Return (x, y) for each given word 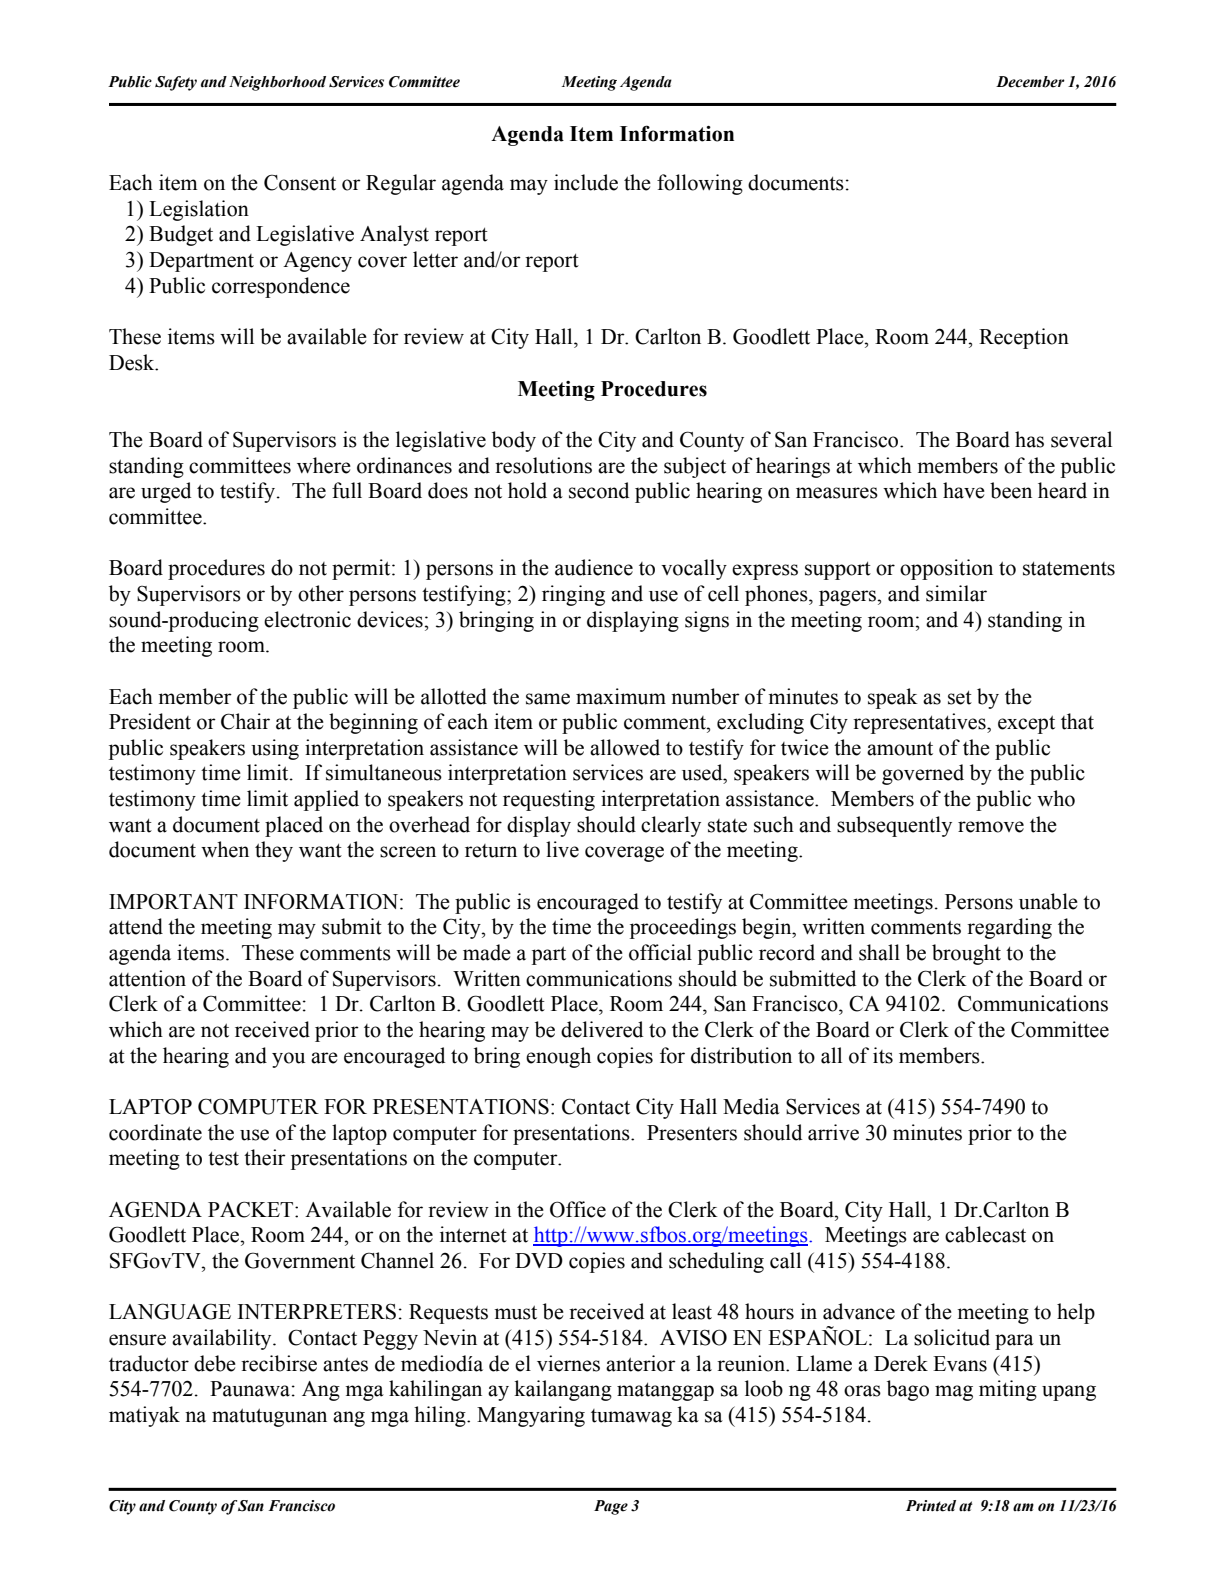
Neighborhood (277, 83)
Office (578, 1209)
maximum (621, 696)
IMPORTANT (173, 901)
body (514, 441)
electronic (307, 619)
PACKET (252, 1209)
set (960, 698)
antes (345, 1364)
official (660, 952)
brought (966, 954)
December (1030, 82)
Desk (133, 362)
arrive (833, 1132)
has (1029, 439)
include (586, 182)
